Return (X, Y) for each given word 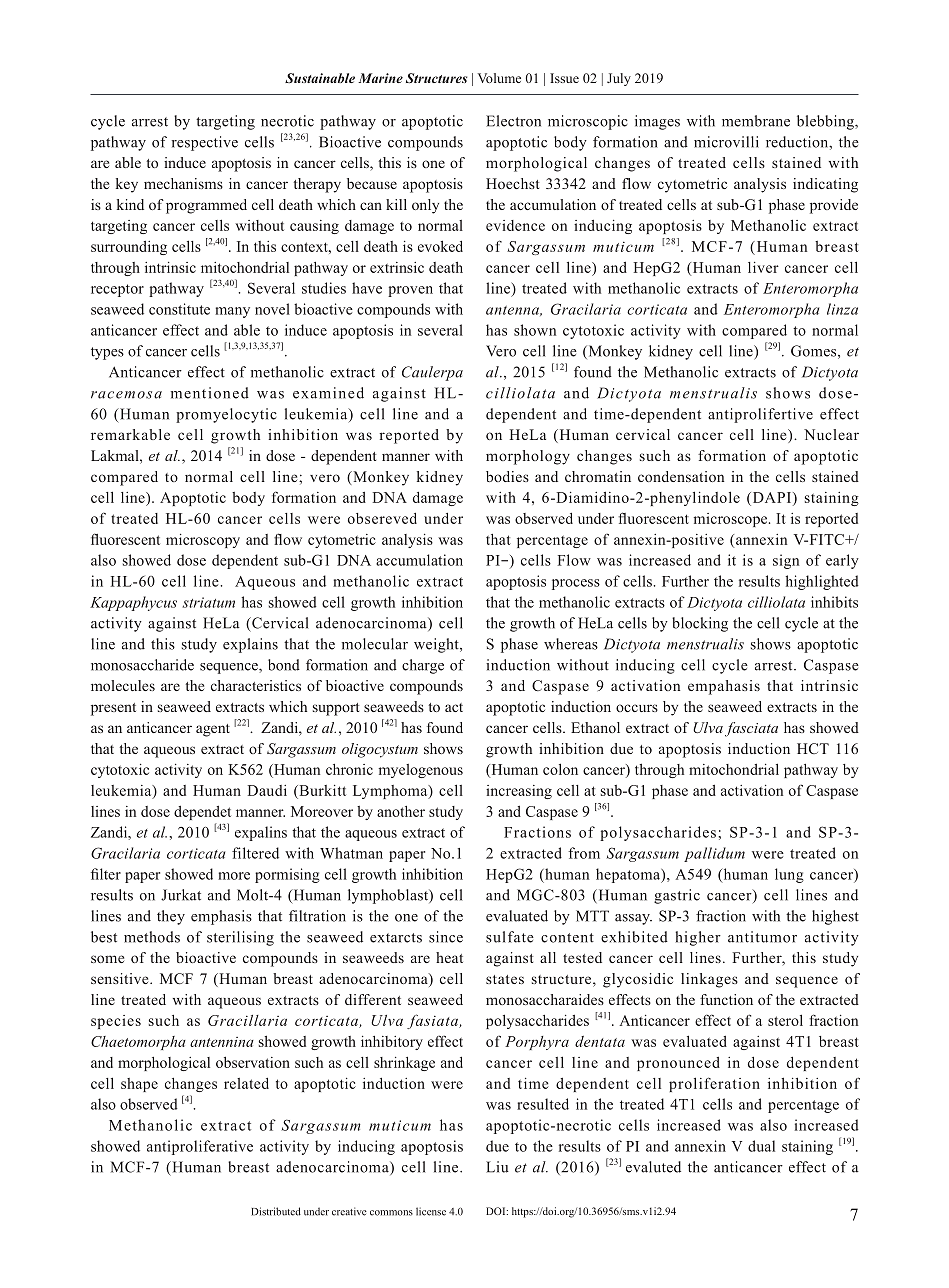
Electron (513, 121)
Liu (497, 1167)
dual (761, 1146)
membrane (756, 121)
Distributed (276, 1211)
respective (205, 143)
